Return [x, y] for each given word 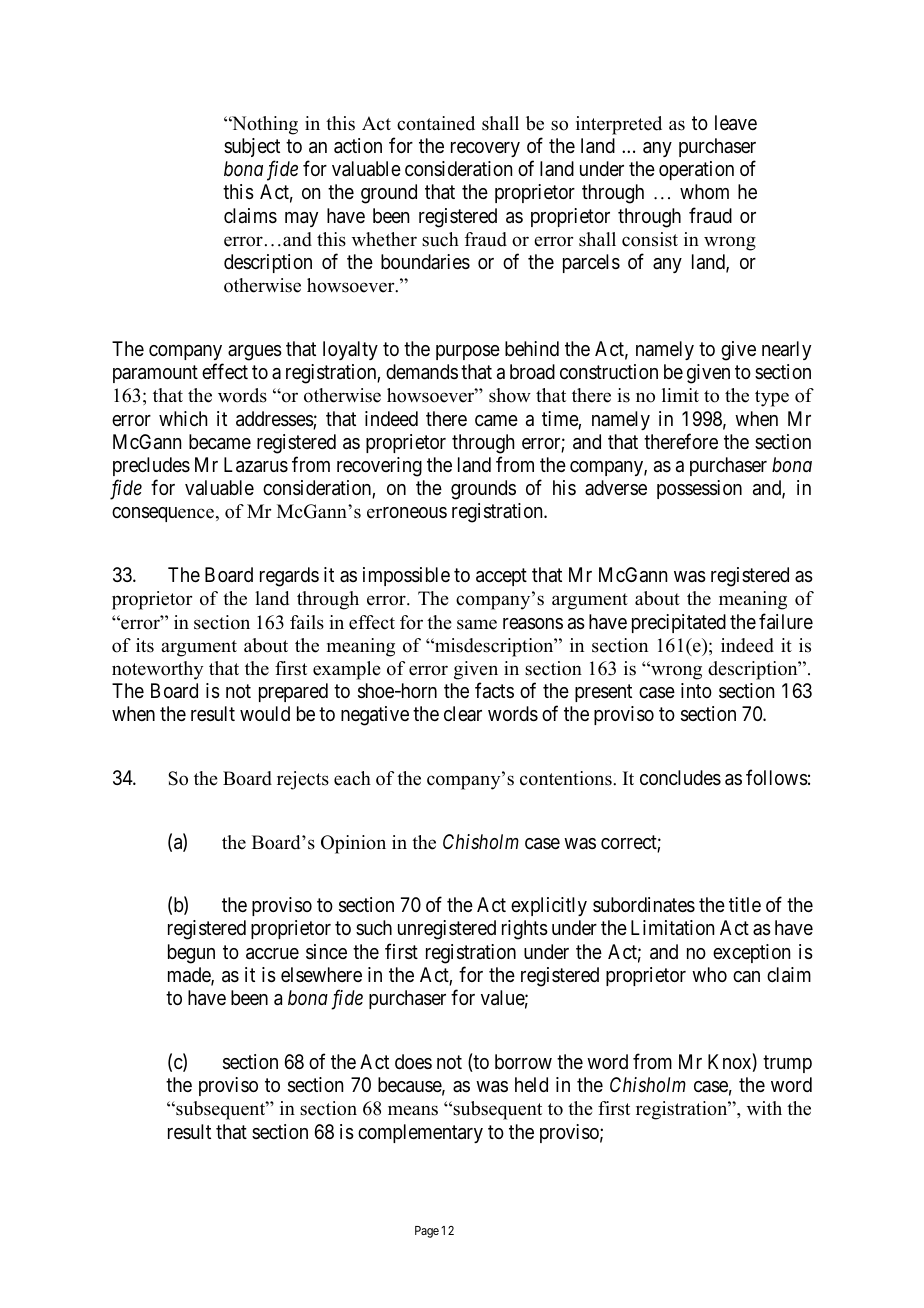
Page [427, 1232]
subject [252, 147]
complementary [420, 1133]
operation [696, 170]
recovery [485, 149]
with [764, 1108]
